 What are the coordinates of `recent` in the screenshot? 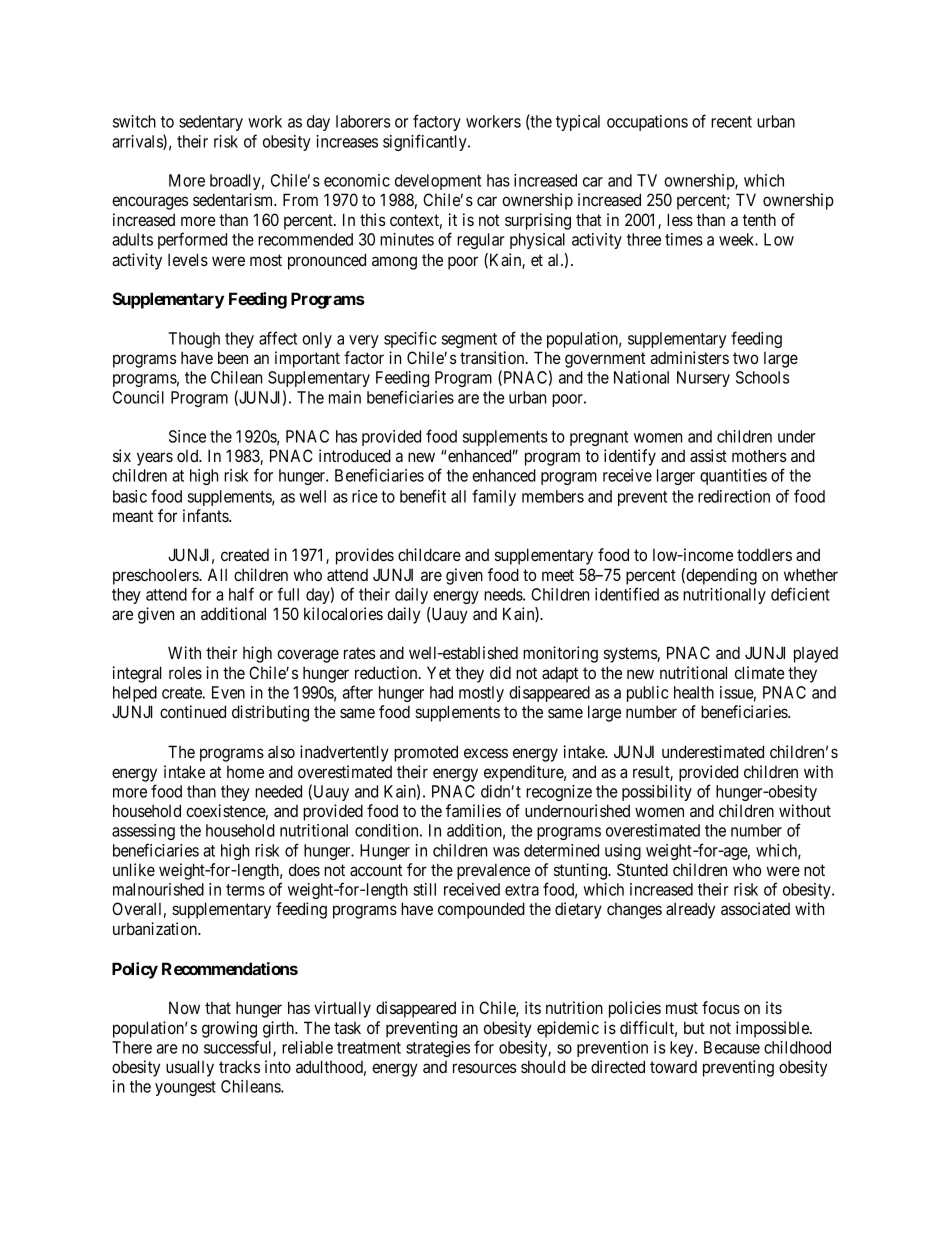 It's located at (731, 122).
